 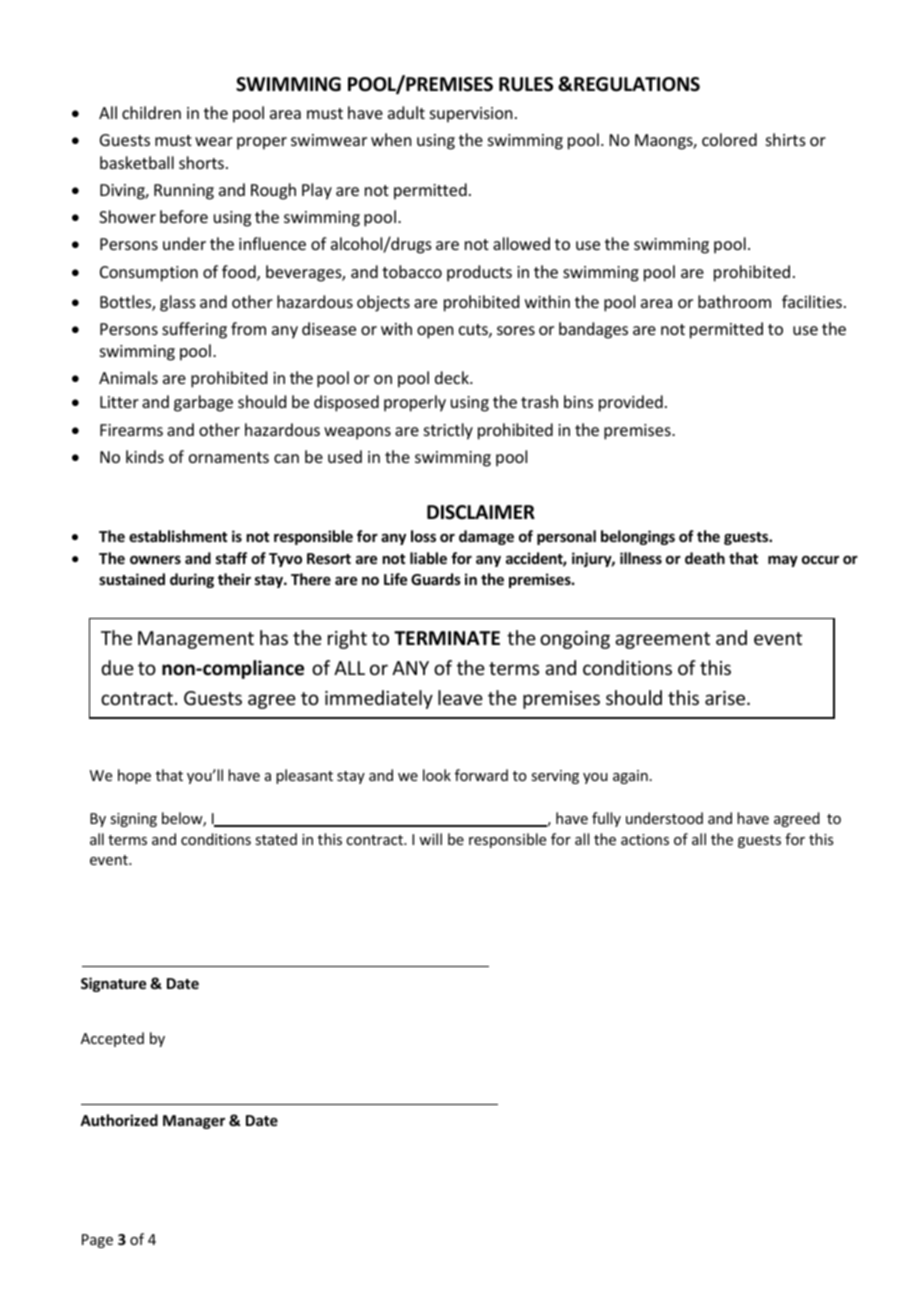 I want to click on will, so click(x=430, y=839).
